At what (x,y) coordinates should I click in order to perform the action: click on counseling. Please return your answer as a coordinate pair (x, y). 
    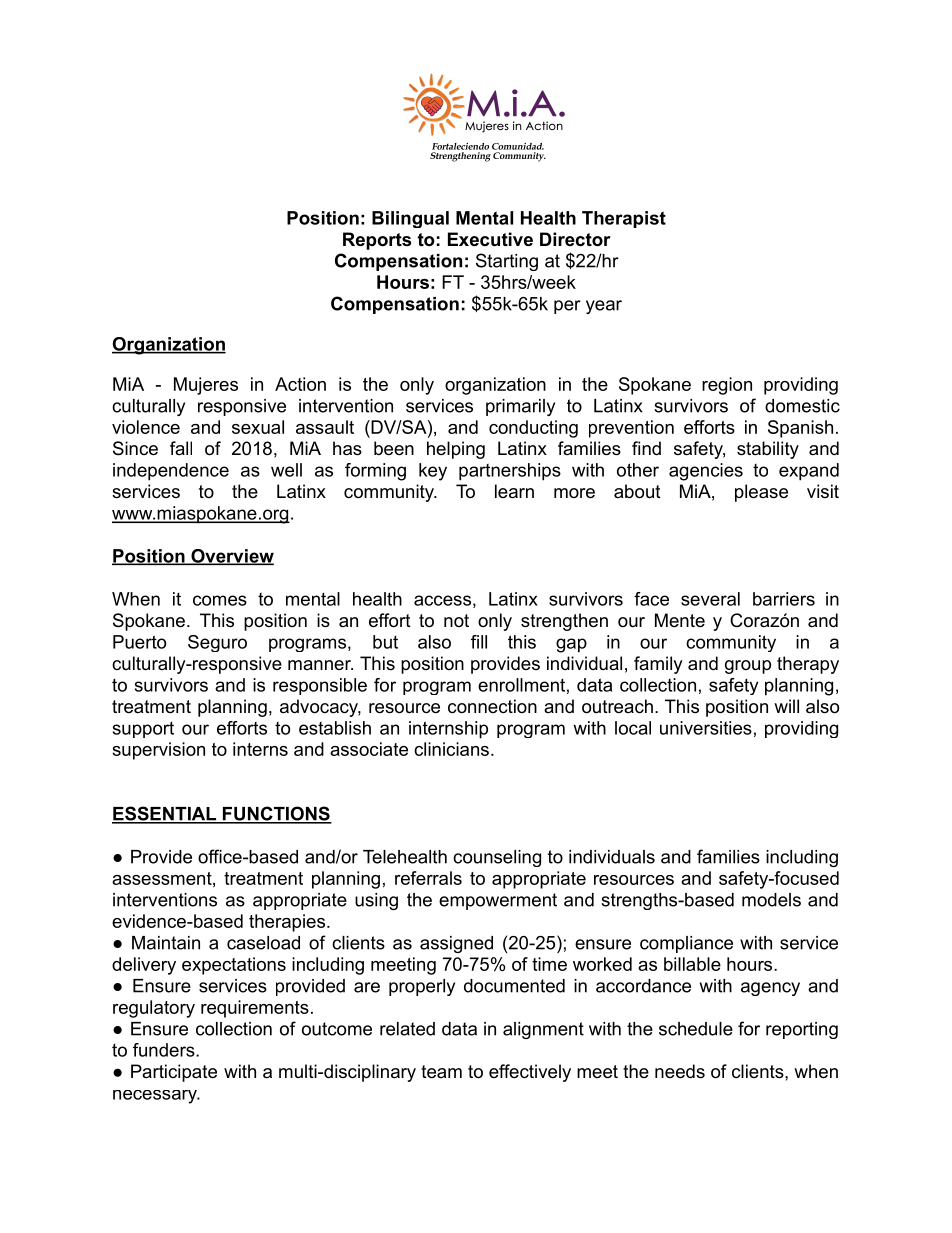
    Looking at the image, I should click on (497, 858).
